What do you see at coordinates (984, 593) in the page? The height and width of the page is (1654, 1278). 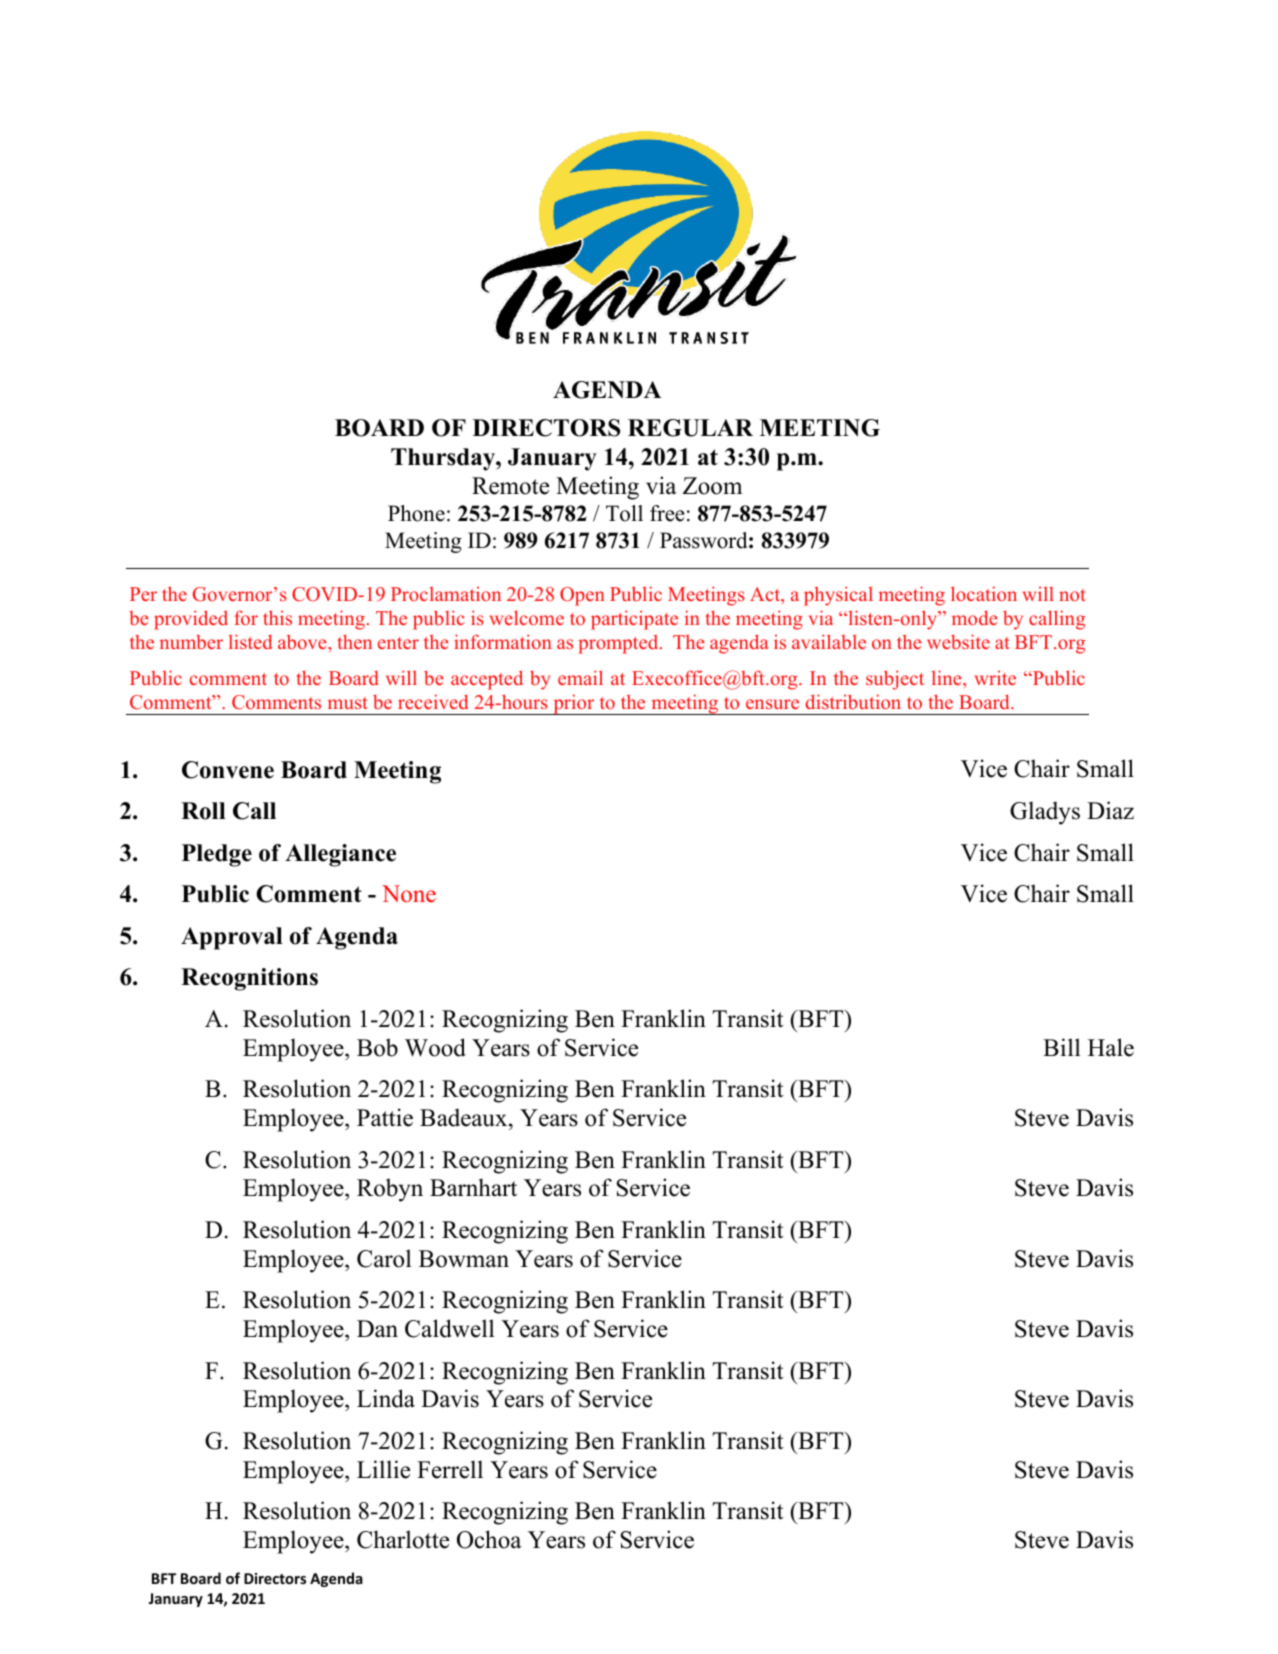 I see `location` at bounding box center [984, 593].
